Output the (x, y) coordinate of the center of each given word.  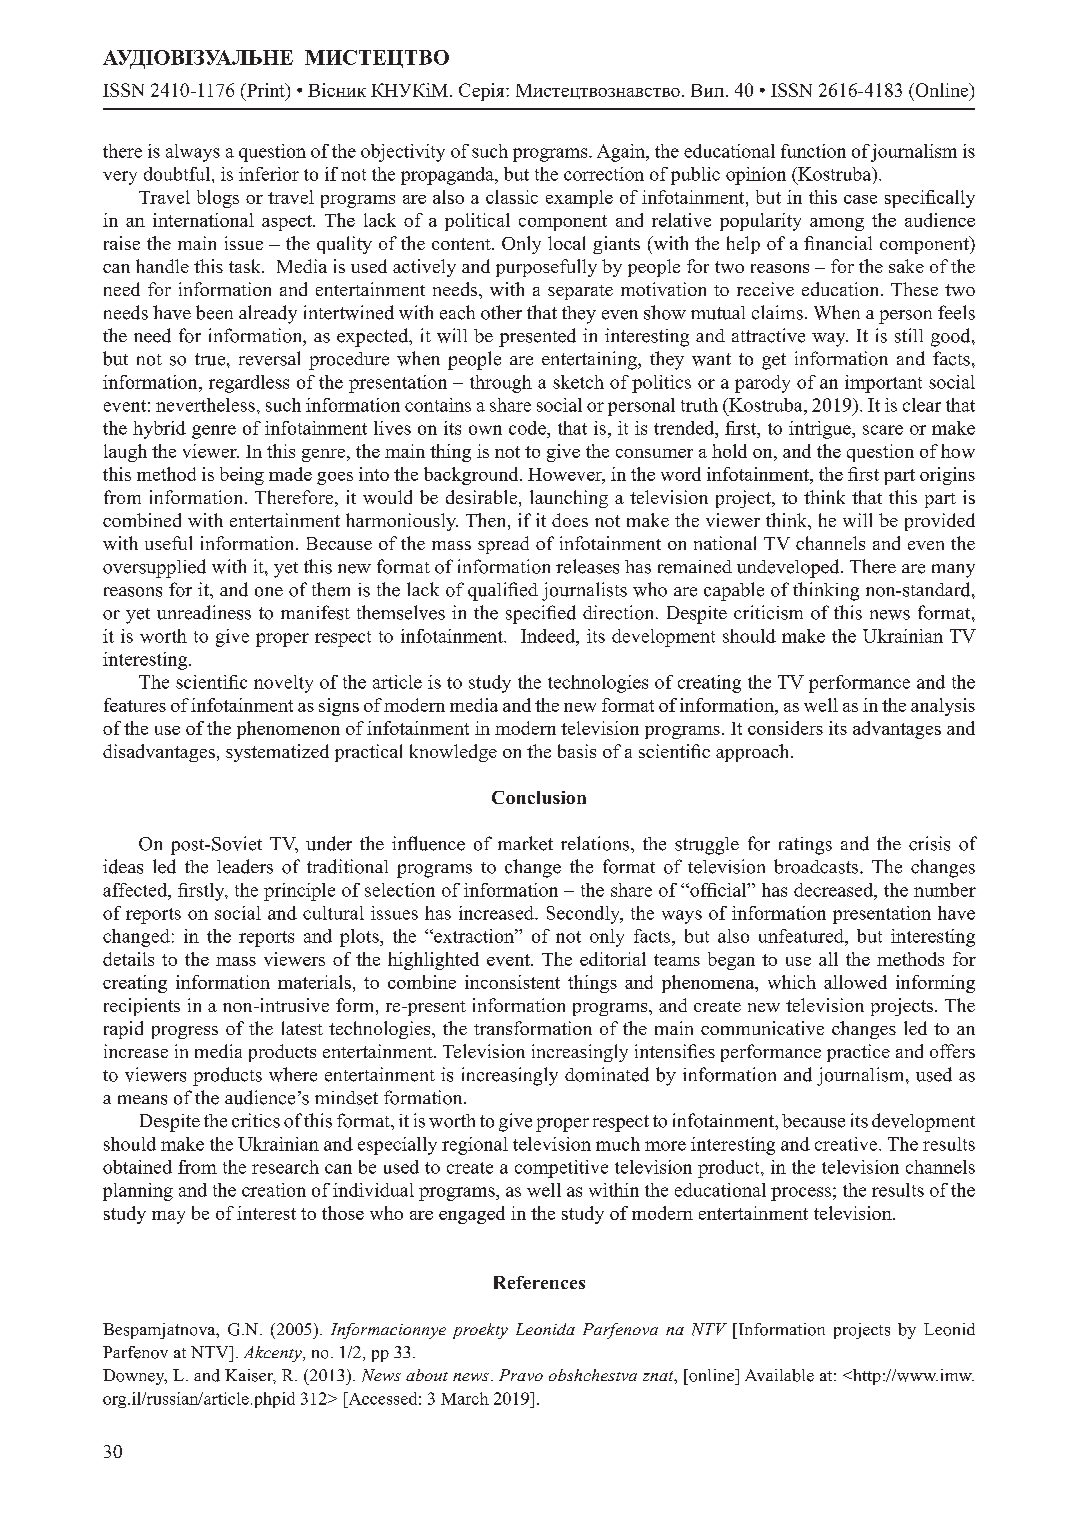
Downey (135, 1377)
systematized (277, 753)
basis (577, 751)
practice (858, 1053)
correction (604, 174)
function (813, 151)
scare (883, 430)
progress (185, 1032)
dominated (607, 1074)
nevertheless (205, 405)
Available (779, 1375)
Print (265, 90)
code (528, 428)
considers (785, 728)
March (465, 1398)
